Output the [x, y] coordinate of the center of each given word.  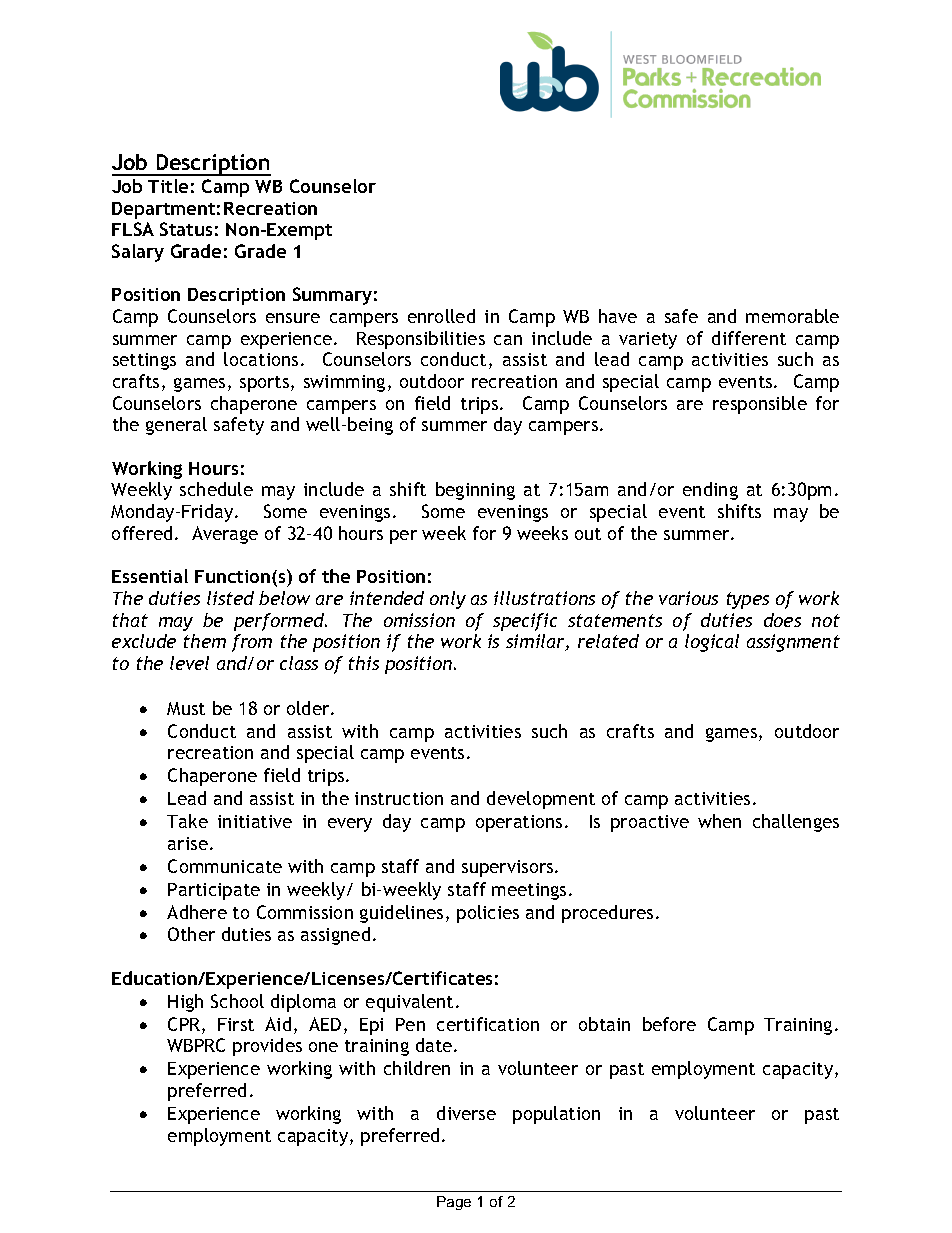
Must [186, 708]
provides [267, 1047]
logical [712, 643]
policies [488, 914]
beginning [475, 491]
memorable [792, 316]
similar [536, 642]
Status [186, 229]
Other [191, 934]
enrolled [441, 316]
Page [454, 1203]
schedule [216, 489]
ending [710, 491]
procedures [607, 914]
